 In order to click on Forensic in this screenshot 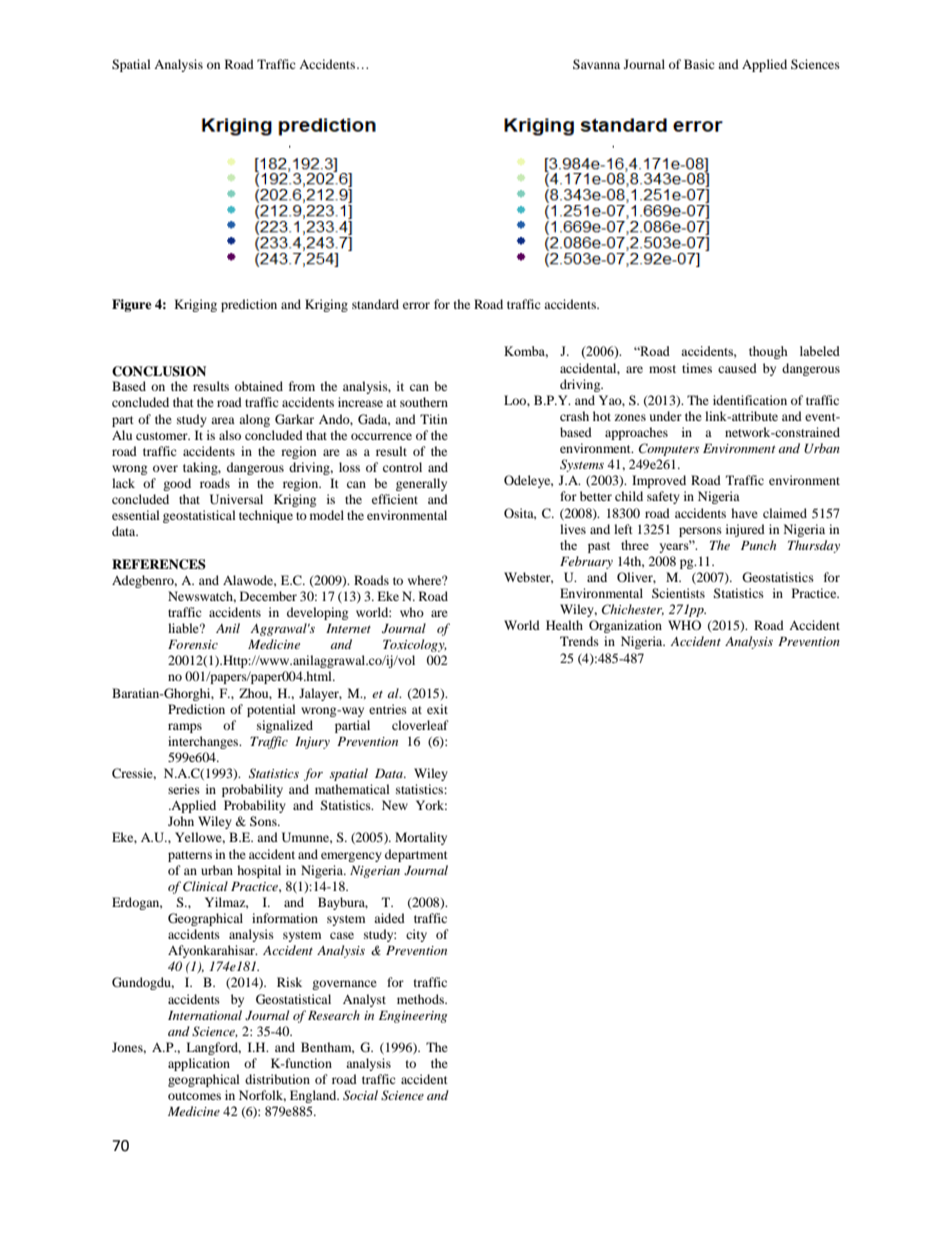, I will do `click(193, 644)`.
